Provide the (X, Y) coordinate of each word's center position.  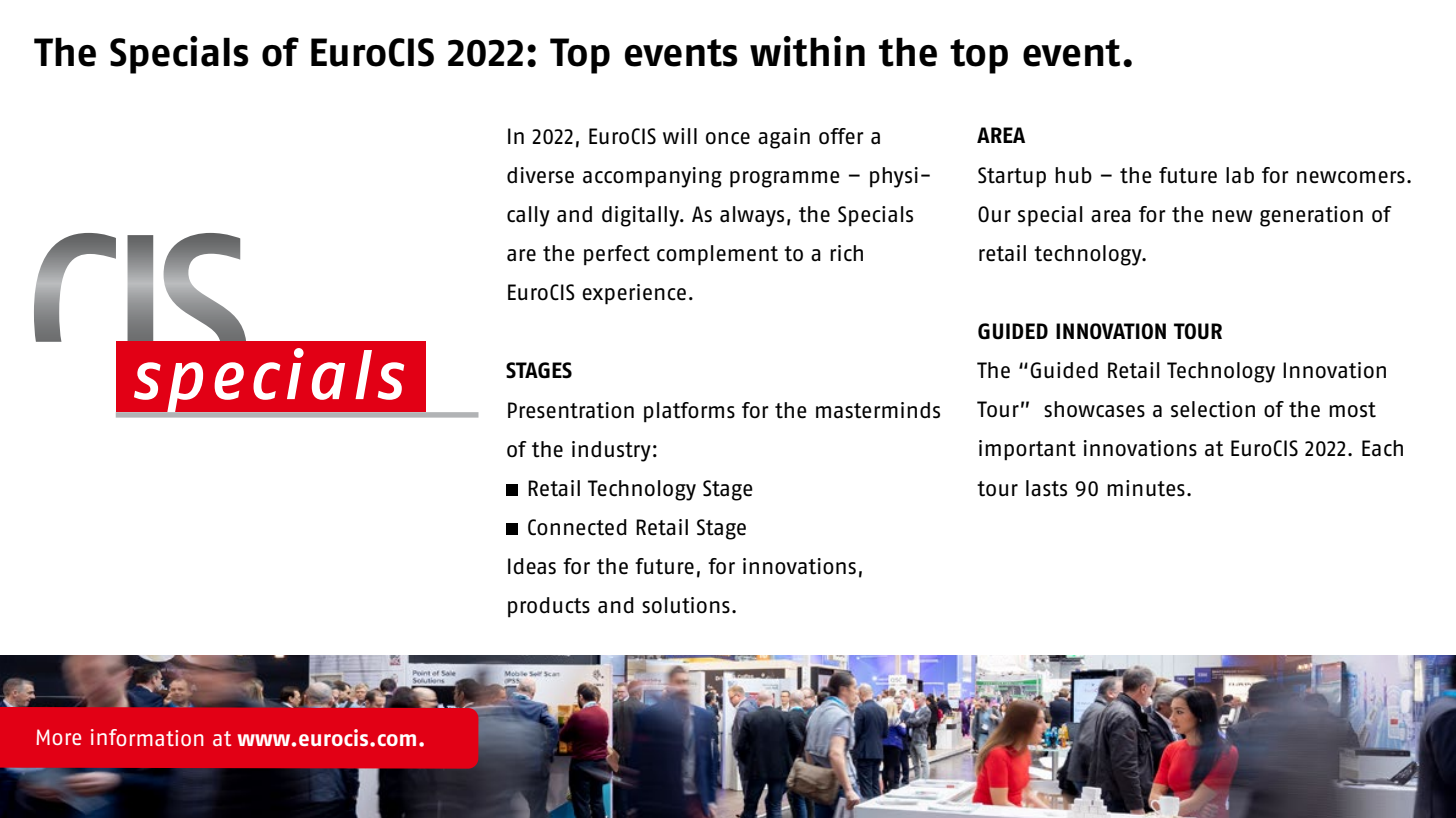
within (807, 51)
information (147, 737)
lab (1240, 175)
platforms (689, 412)
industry (611, 451)
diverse (540, 175)
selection (1213, 409)
